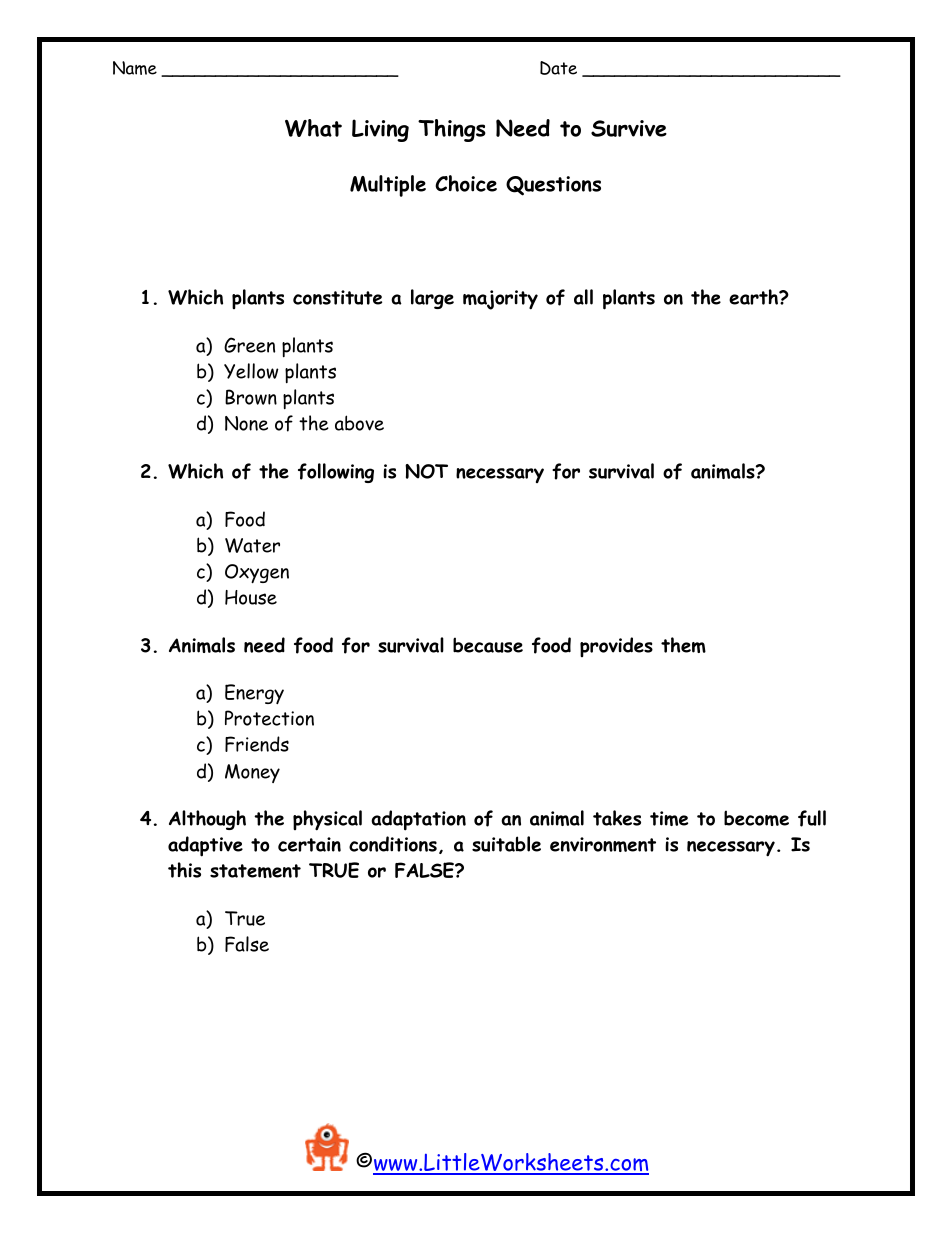 The width and height of the screenshot is (952, 1233). I want to click on them, so click(683, 645).
